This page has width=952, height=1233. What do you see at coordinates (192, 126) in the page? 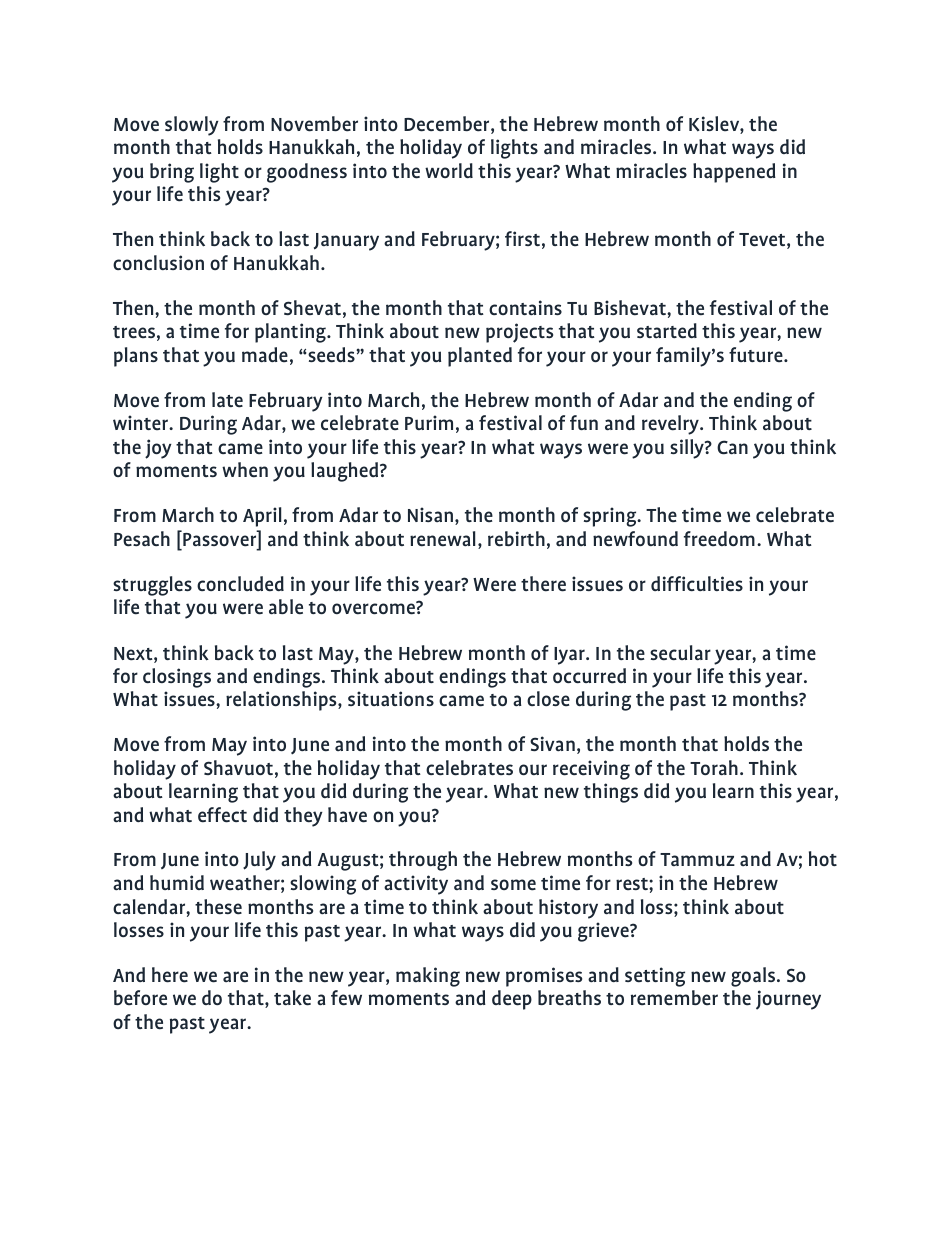
I see `slowly` at bounding box center [192, 126].
